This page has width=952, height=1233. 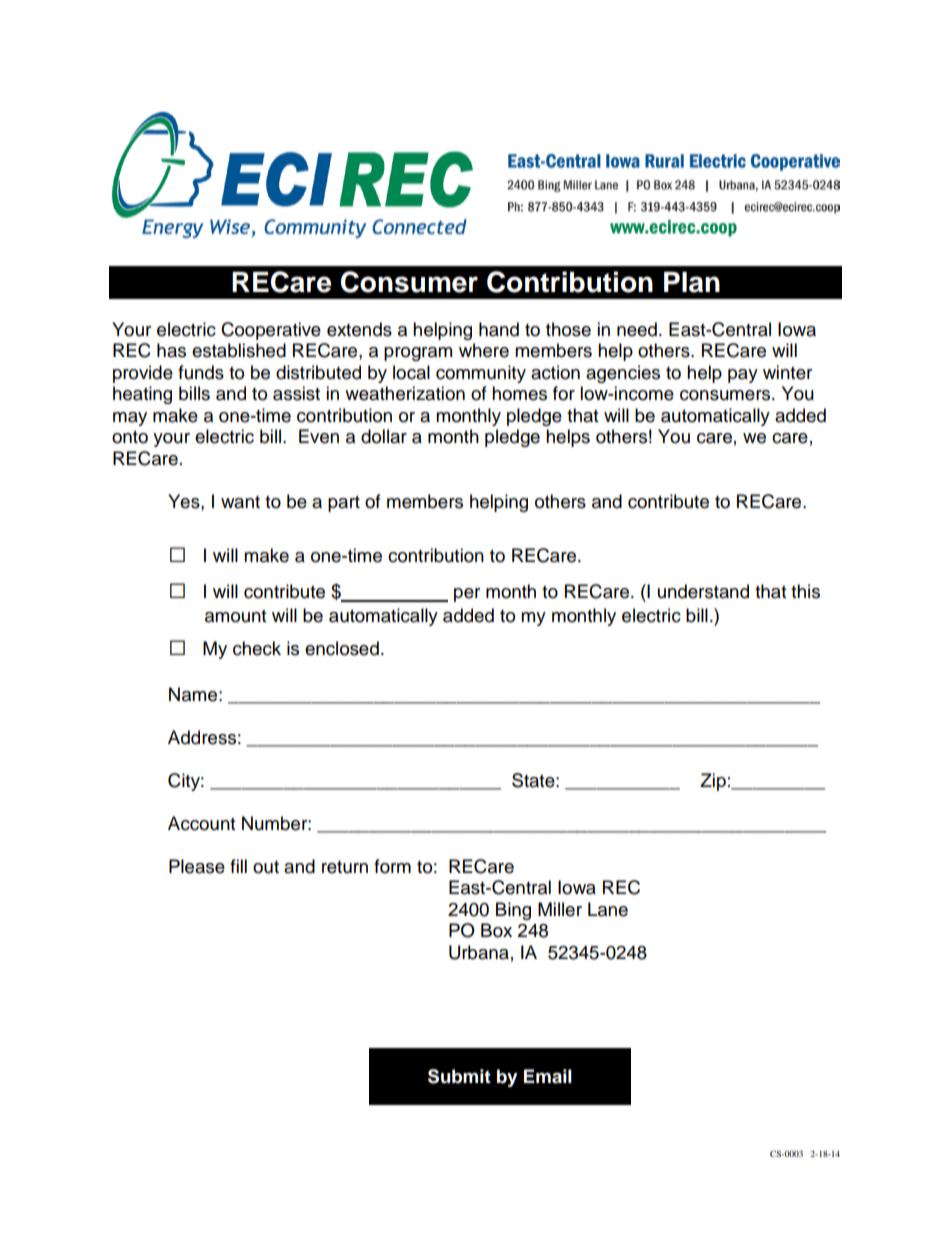 What do you see at coordinates (235, 616) in the page?
I see `amount` at bounding box center [235, 616].
